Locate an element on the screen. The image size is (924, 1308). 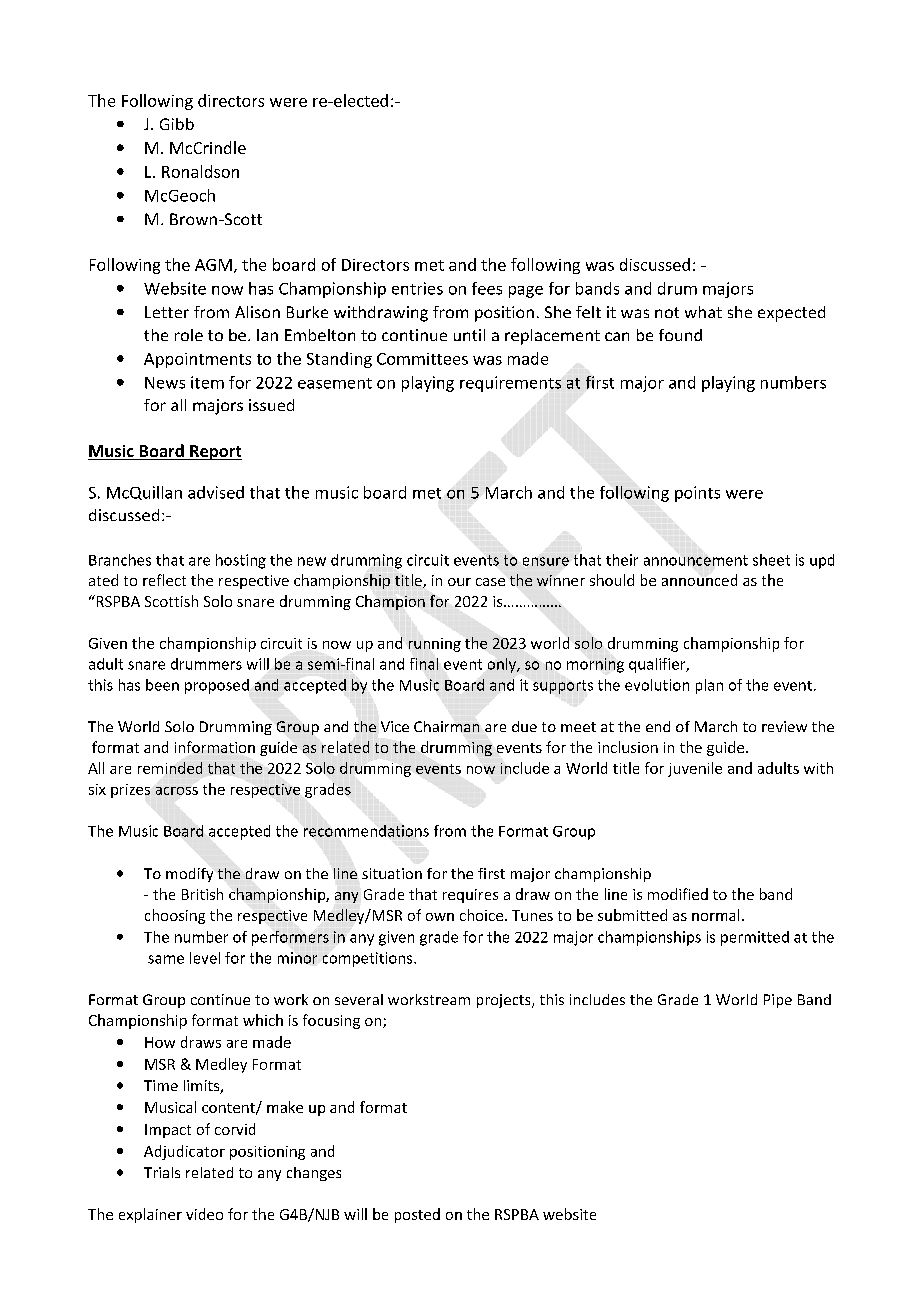
our is located at coordinates (459, 582).
